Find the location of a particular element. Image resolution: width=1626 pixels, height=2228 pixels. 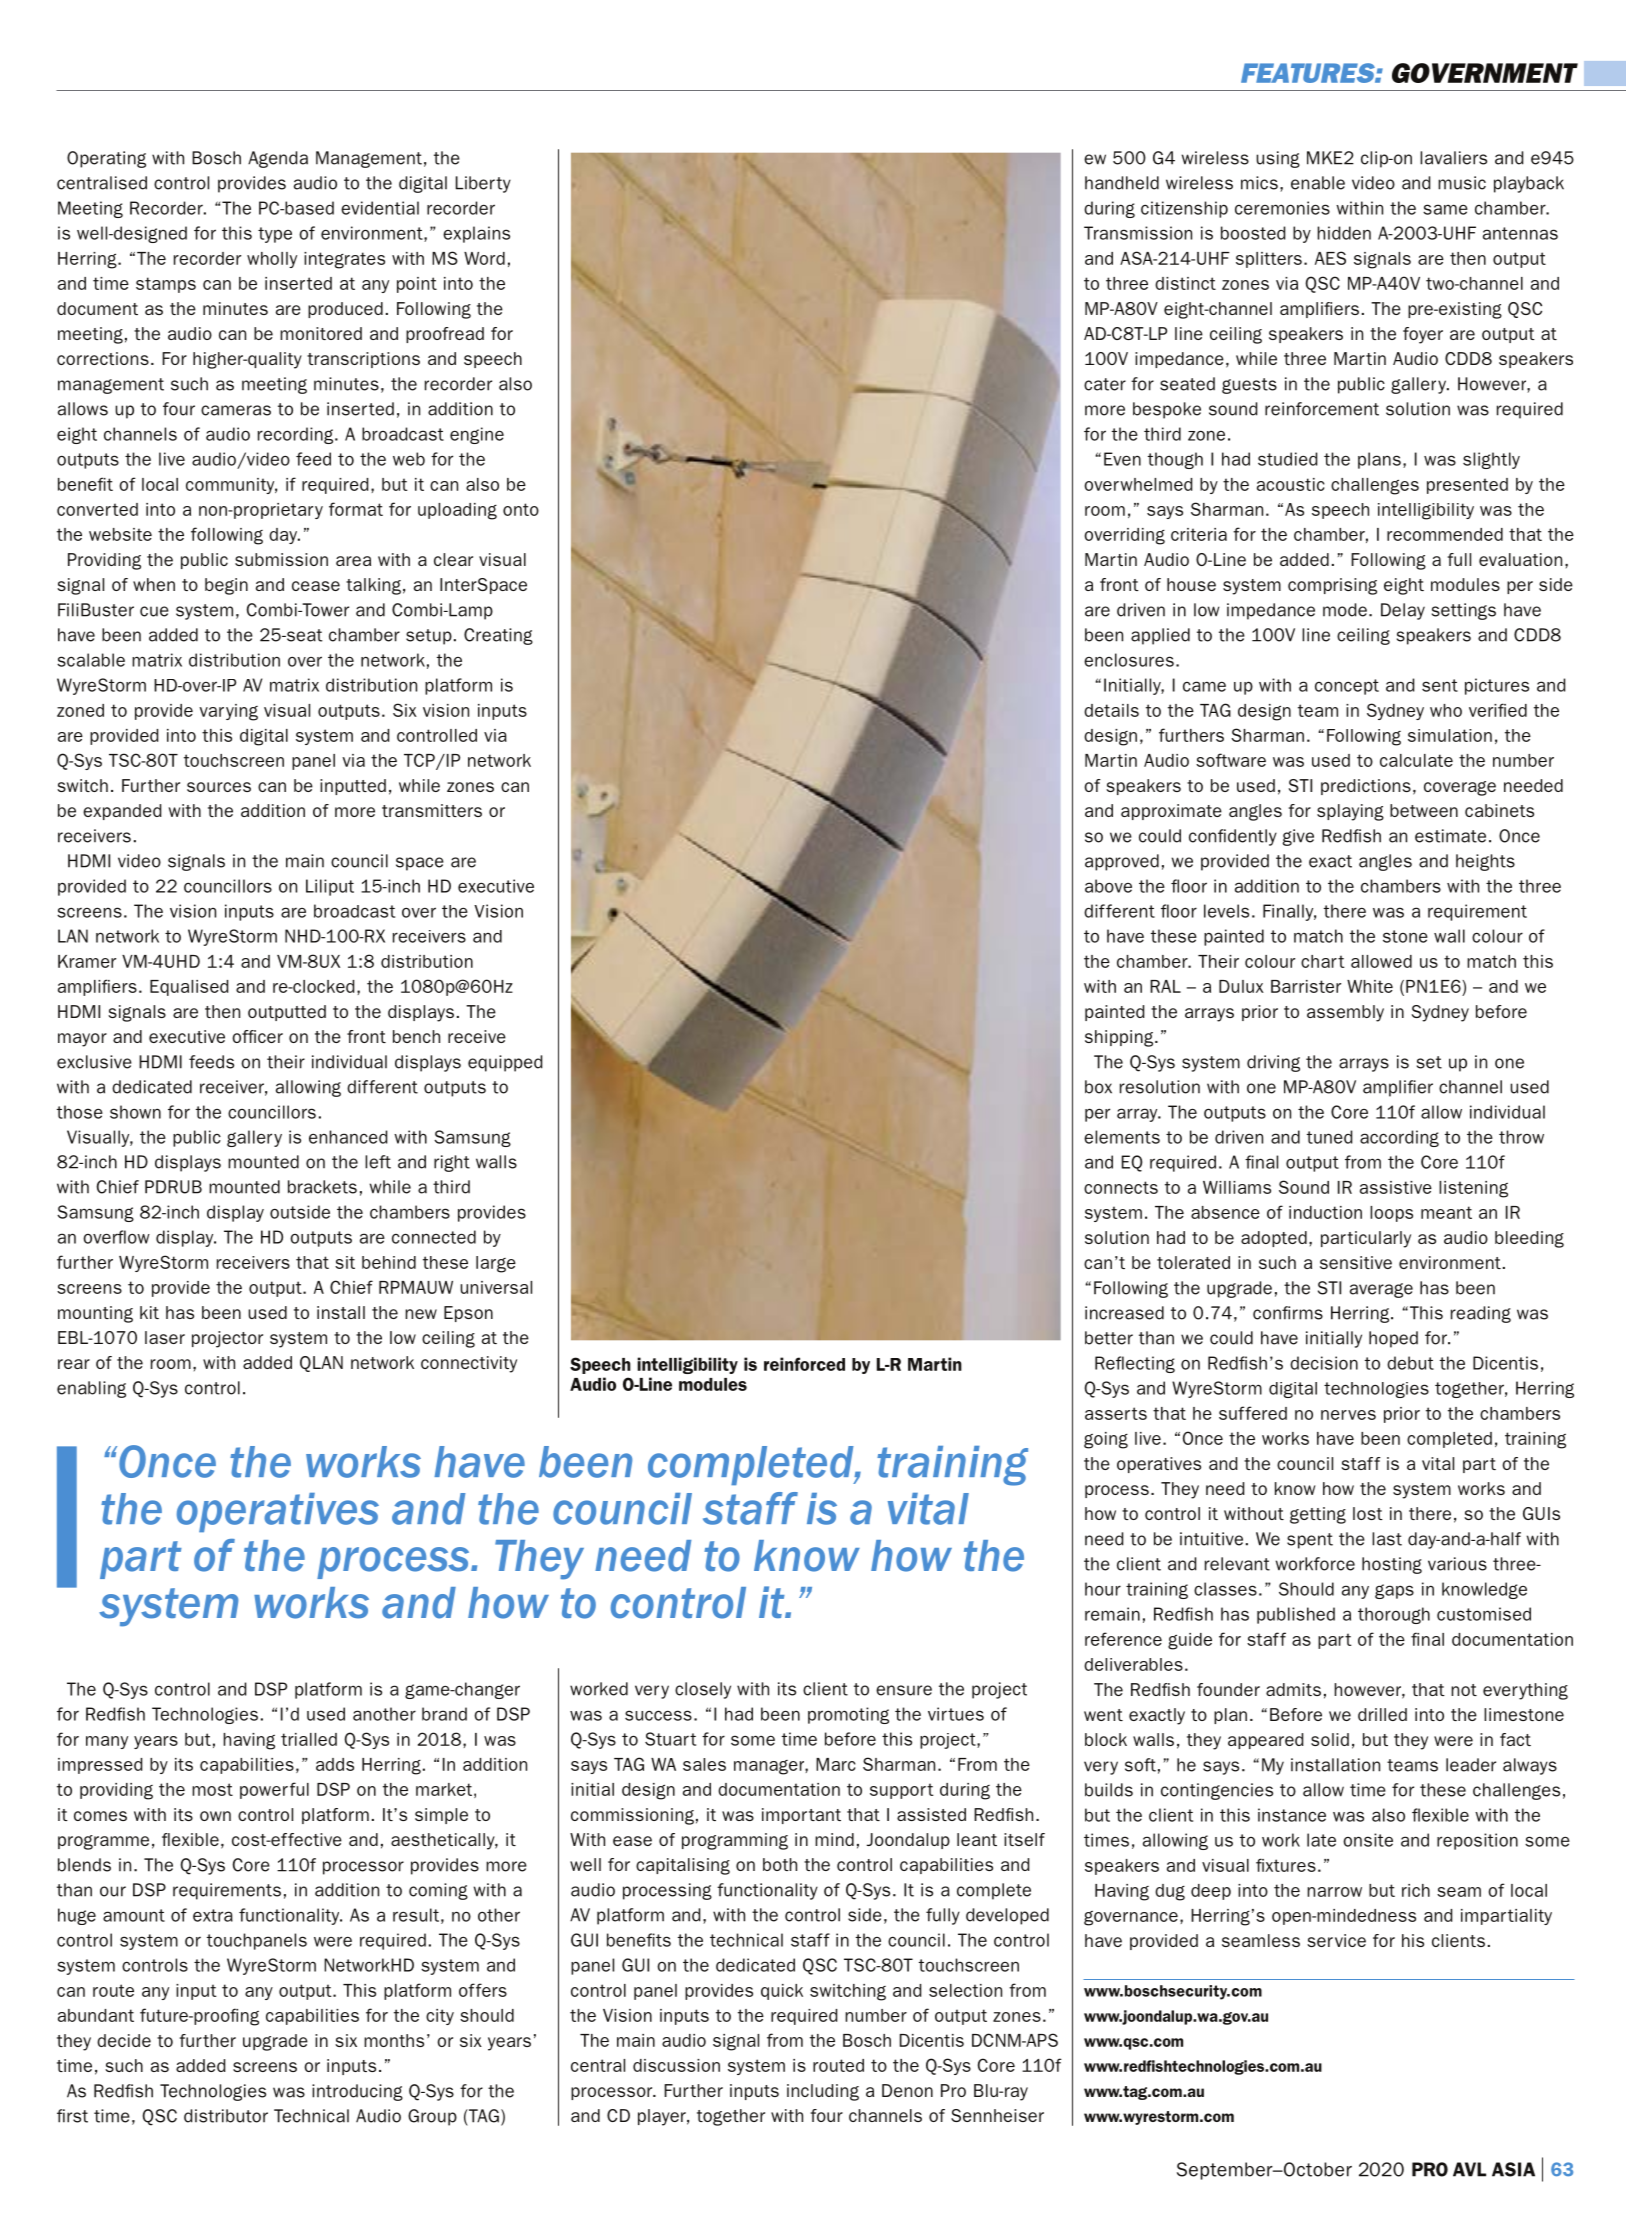

Word is located at coordinates (484, 258).
